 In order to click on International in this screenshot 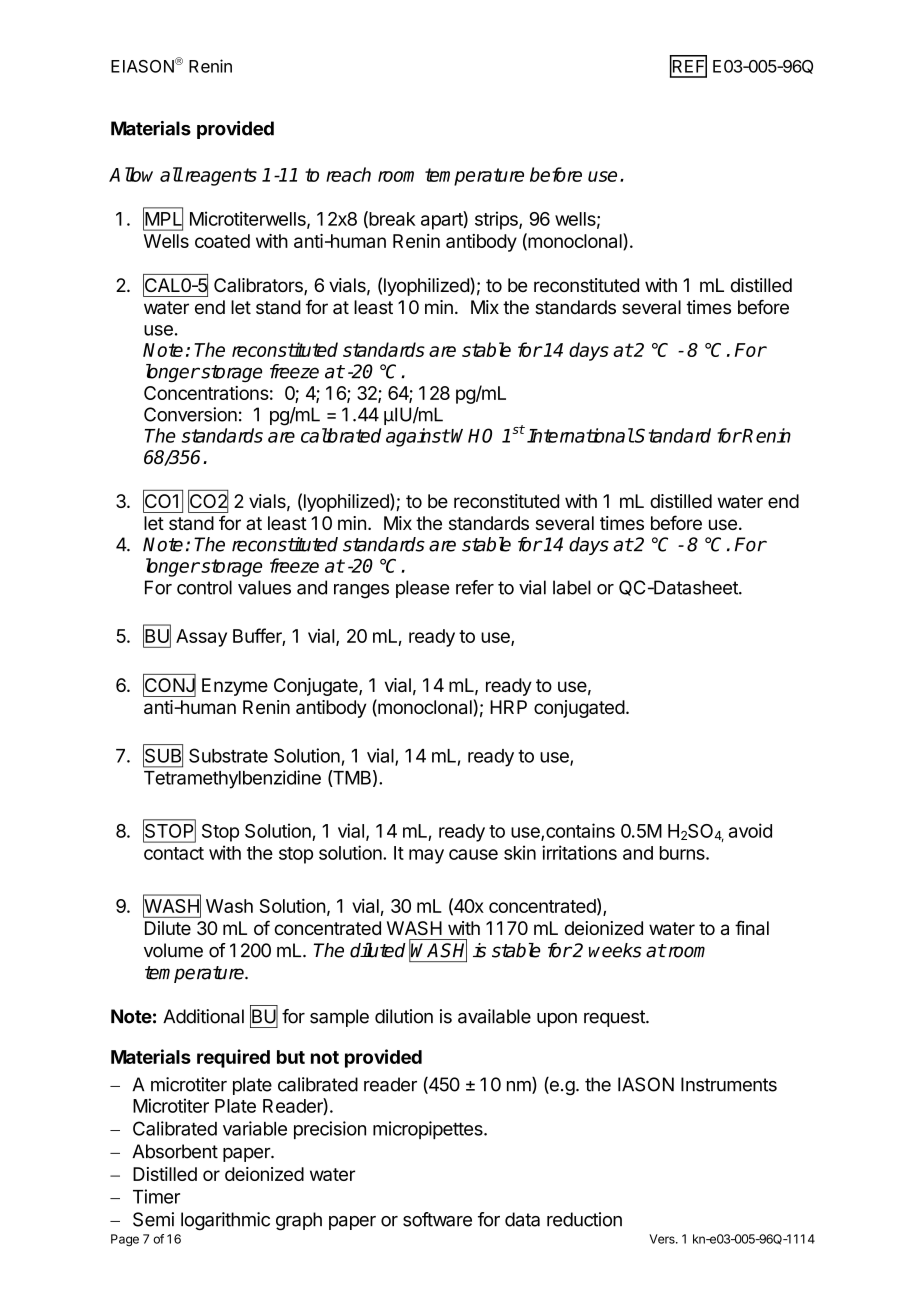, I will do `click(580, 435)`.
